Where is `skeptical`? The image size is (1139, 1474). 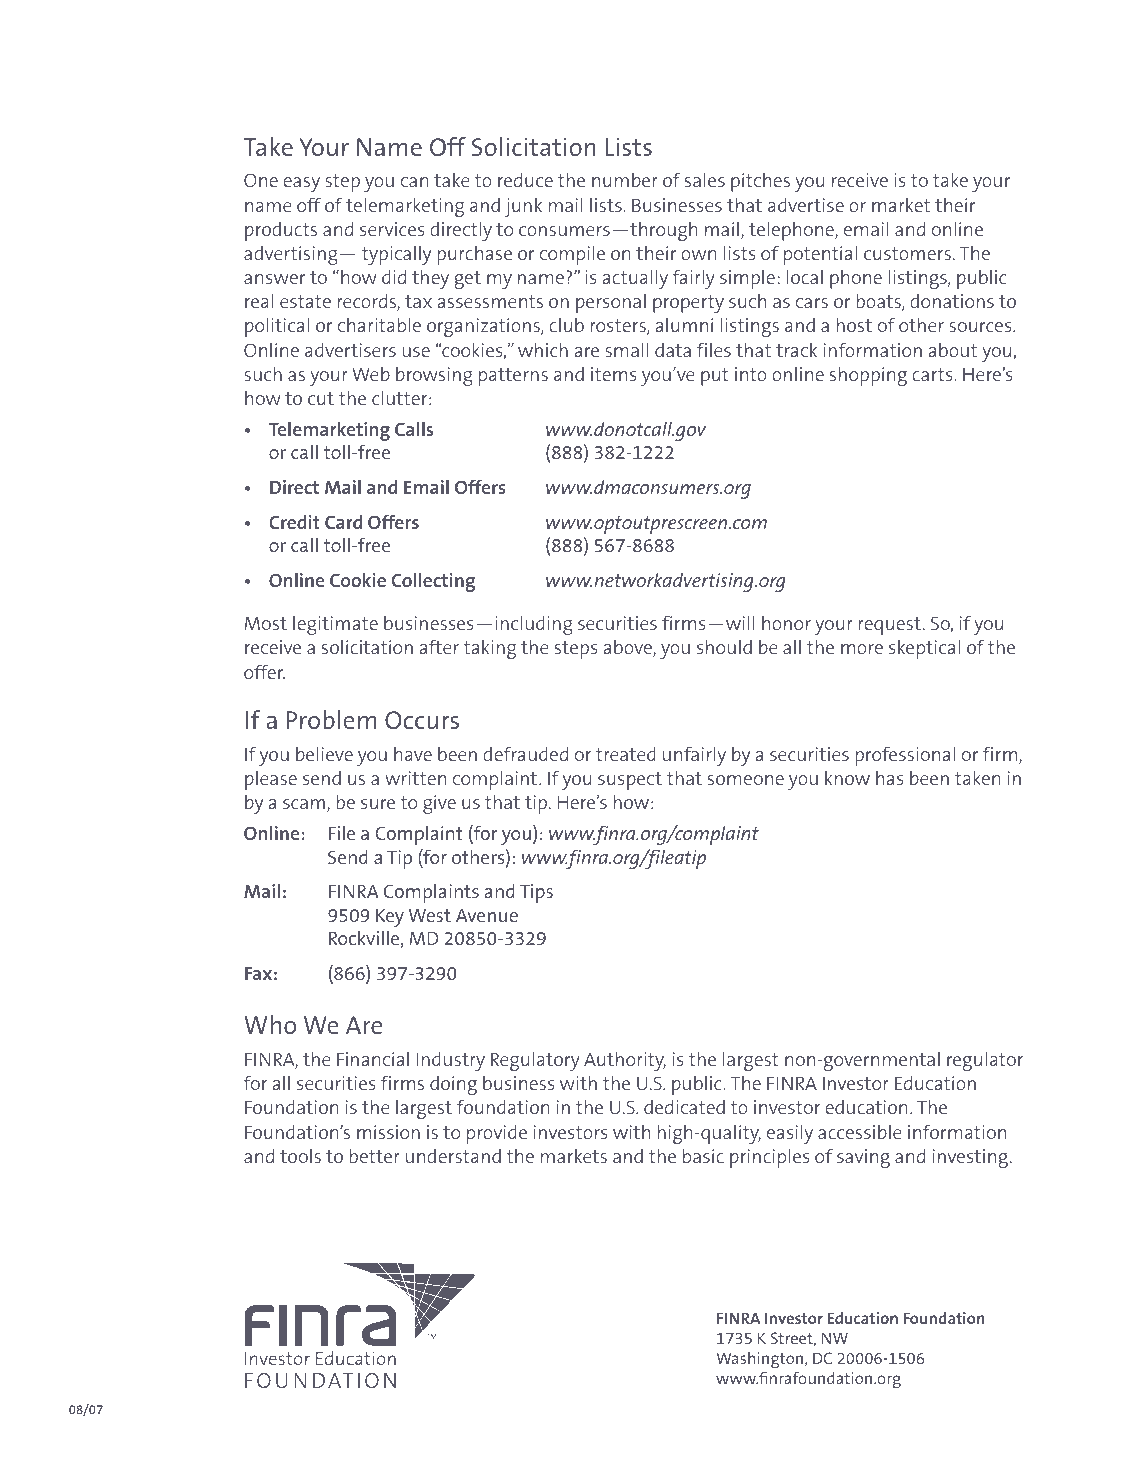
skeptical is located at coordinates (924, 649).
